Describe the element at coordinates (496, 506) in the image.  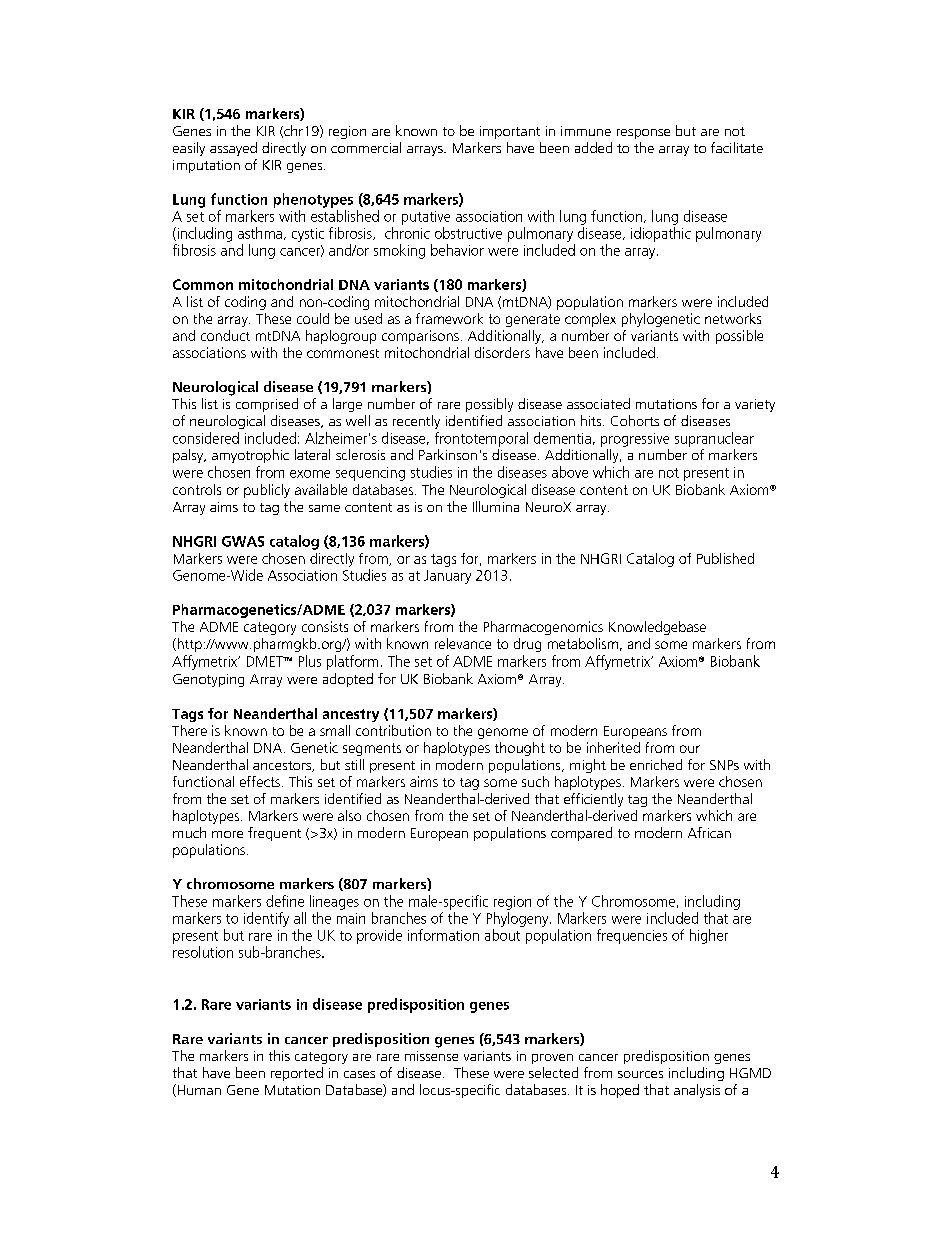
I see `Illumina` at that location.
